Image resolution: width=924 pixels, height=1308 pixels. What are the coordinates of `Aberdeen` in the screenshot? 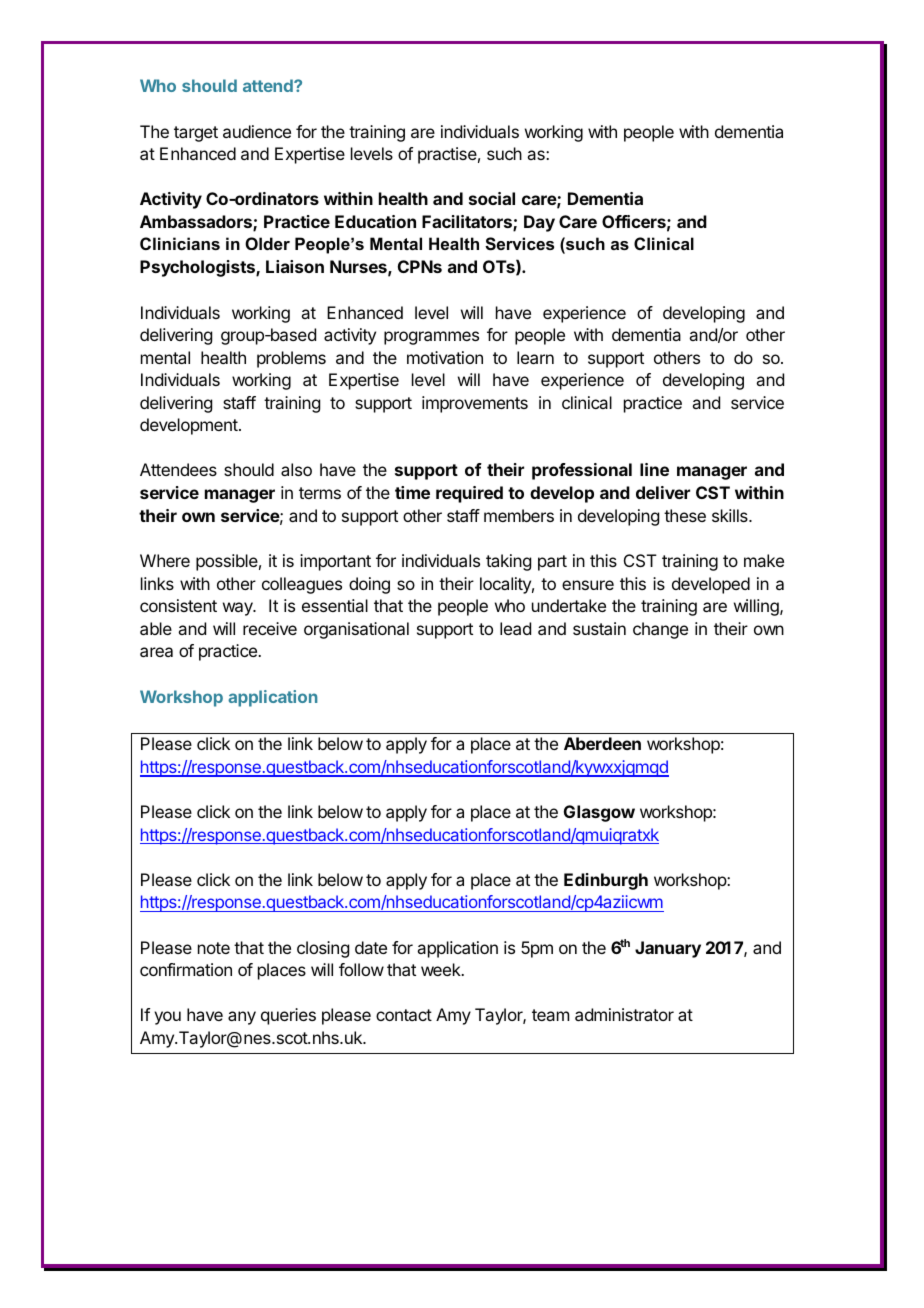 It's located at (602, 743).
